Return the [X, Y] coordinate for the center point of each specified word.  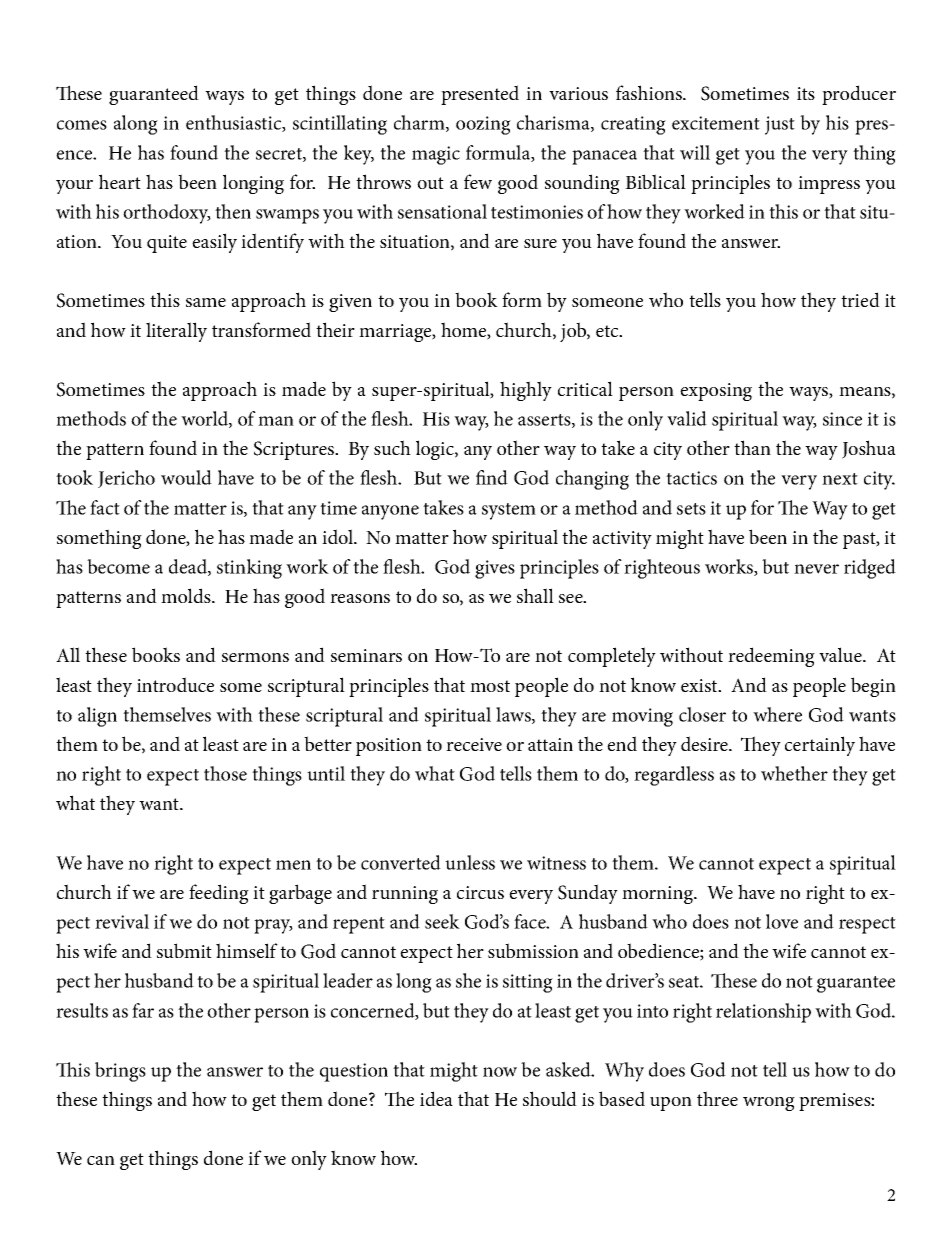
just [780, 125]
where [777, 714]
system [509, 511]
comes [82, 125]
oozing [483, 125]
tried [860, 299]
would [186, 477]
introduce [175, 684]
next [840, 479]
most [490, 686]
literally [176, 332]
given [350, 303]
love [782, 921]
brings [120, 1072]
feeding [219, 894]
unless [470, 862]
